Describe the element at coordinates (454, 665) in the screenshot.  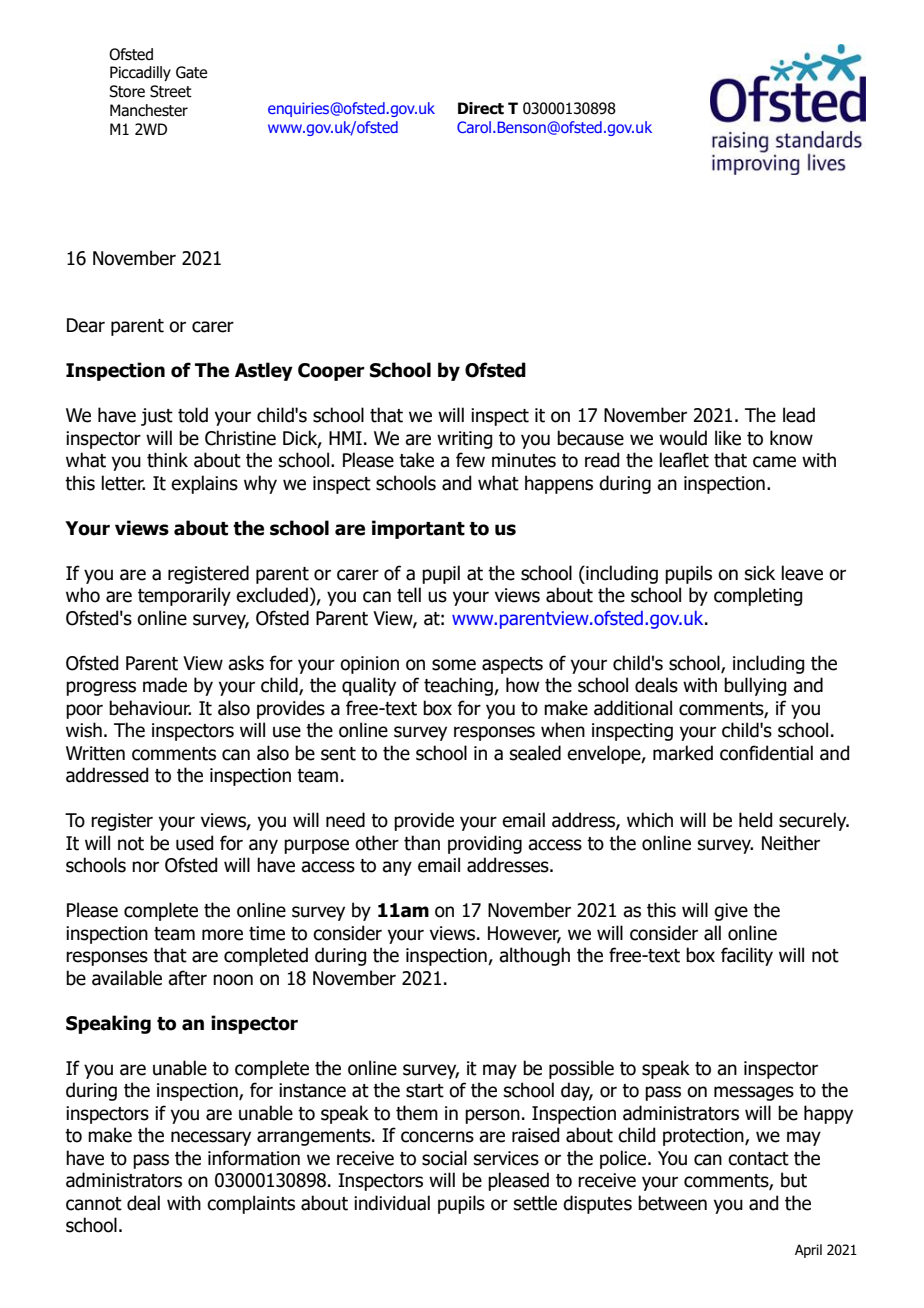
I see `some` at that location.
